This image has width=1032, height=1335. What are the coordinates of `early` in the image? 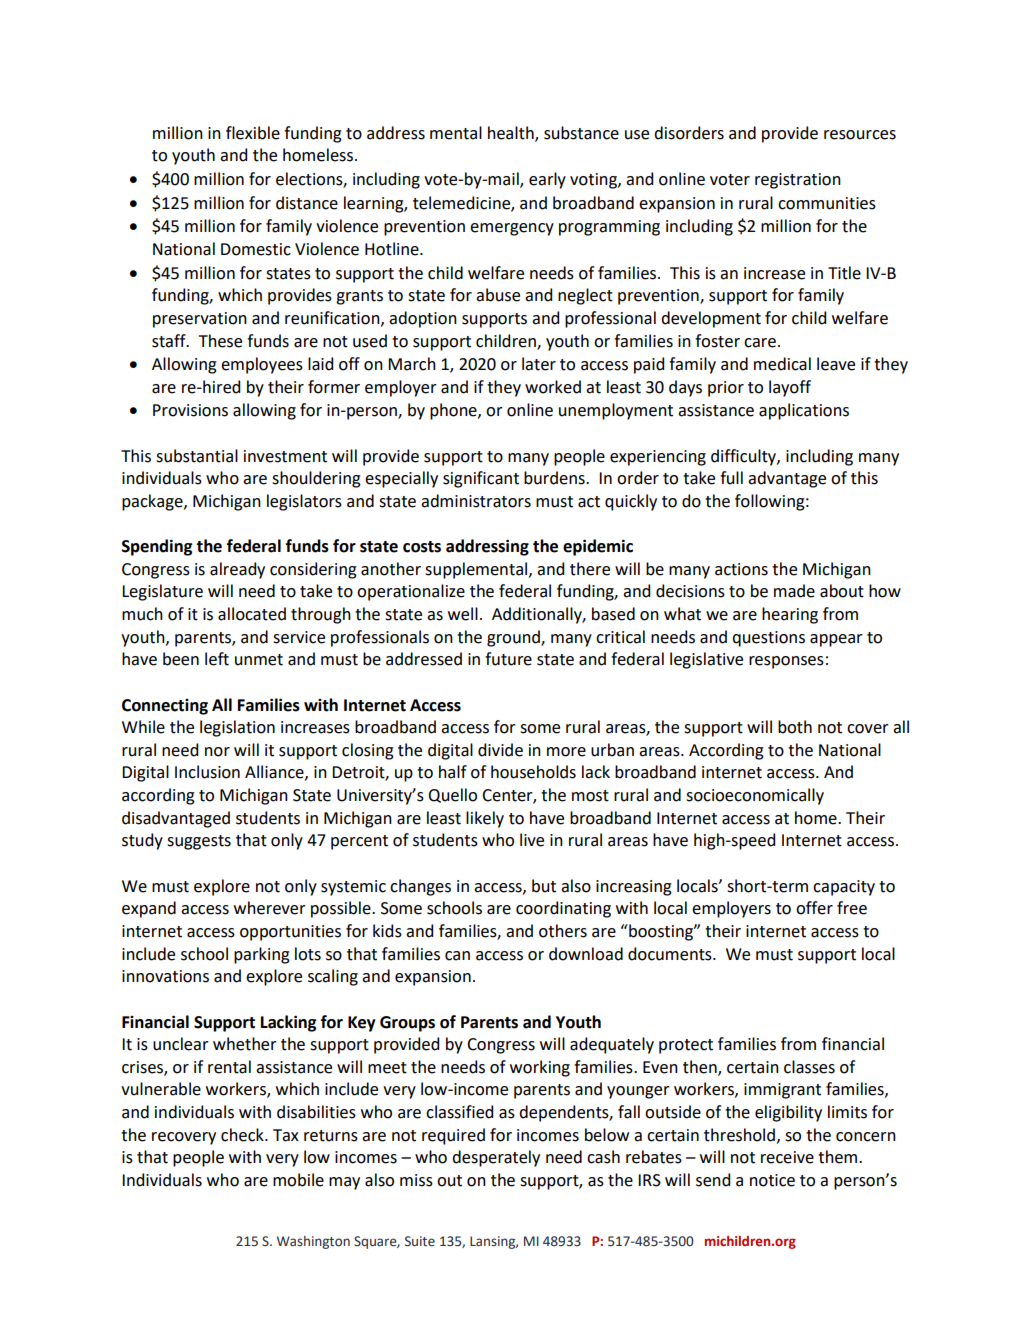 It's located at (547, 180).
